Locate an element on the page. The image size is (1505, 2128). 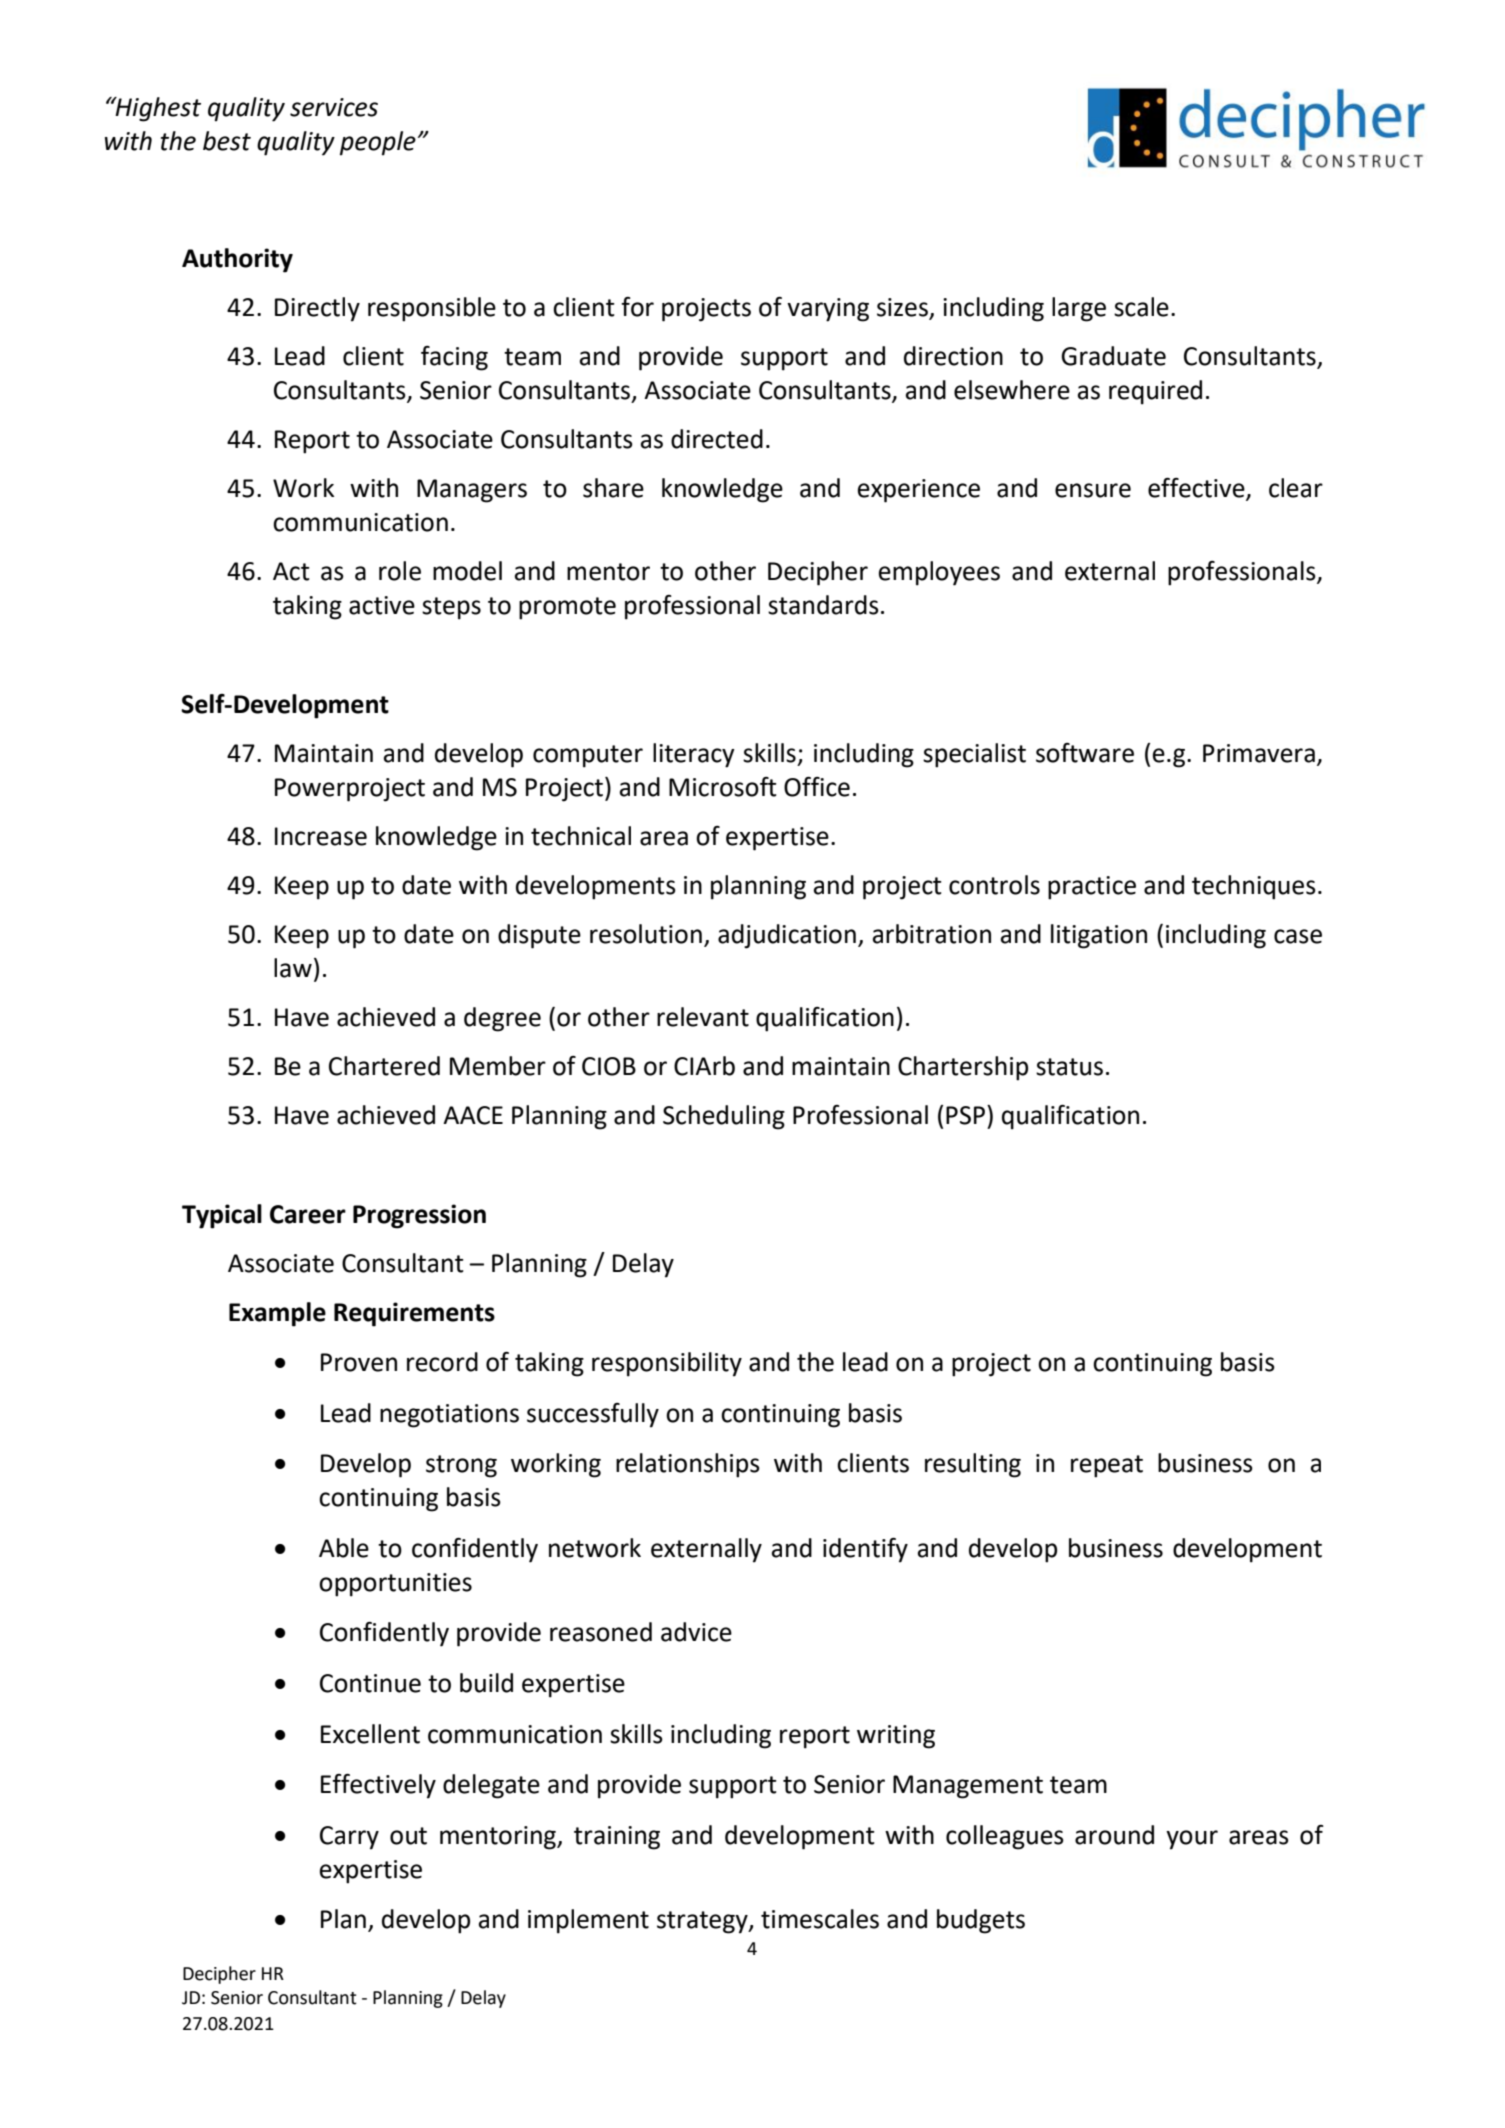
literacy is located at coordinates (694, 755).
